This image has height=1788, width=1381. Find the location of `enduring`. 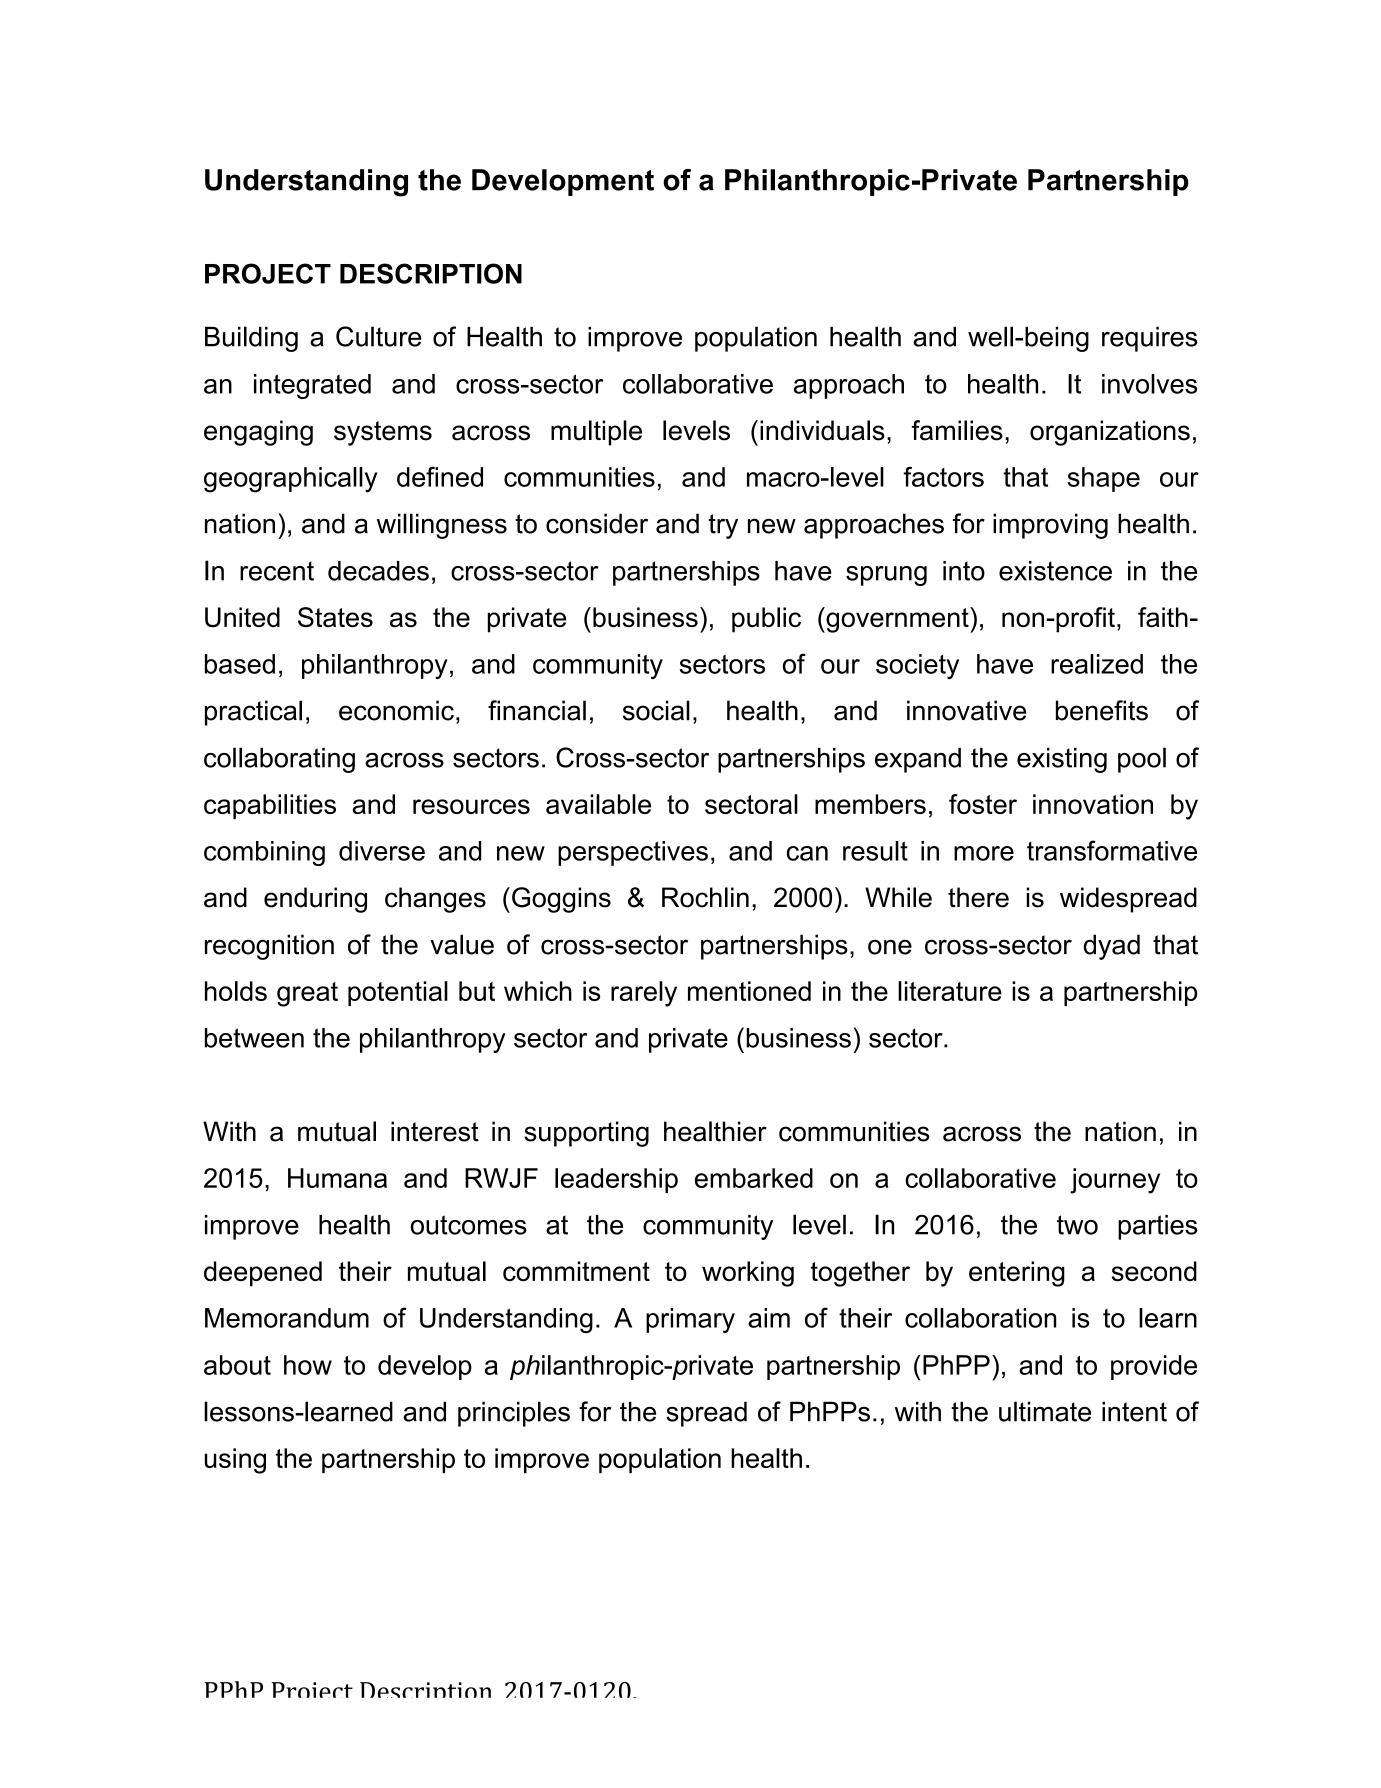

enduring is located at coordinates (315, 900).
